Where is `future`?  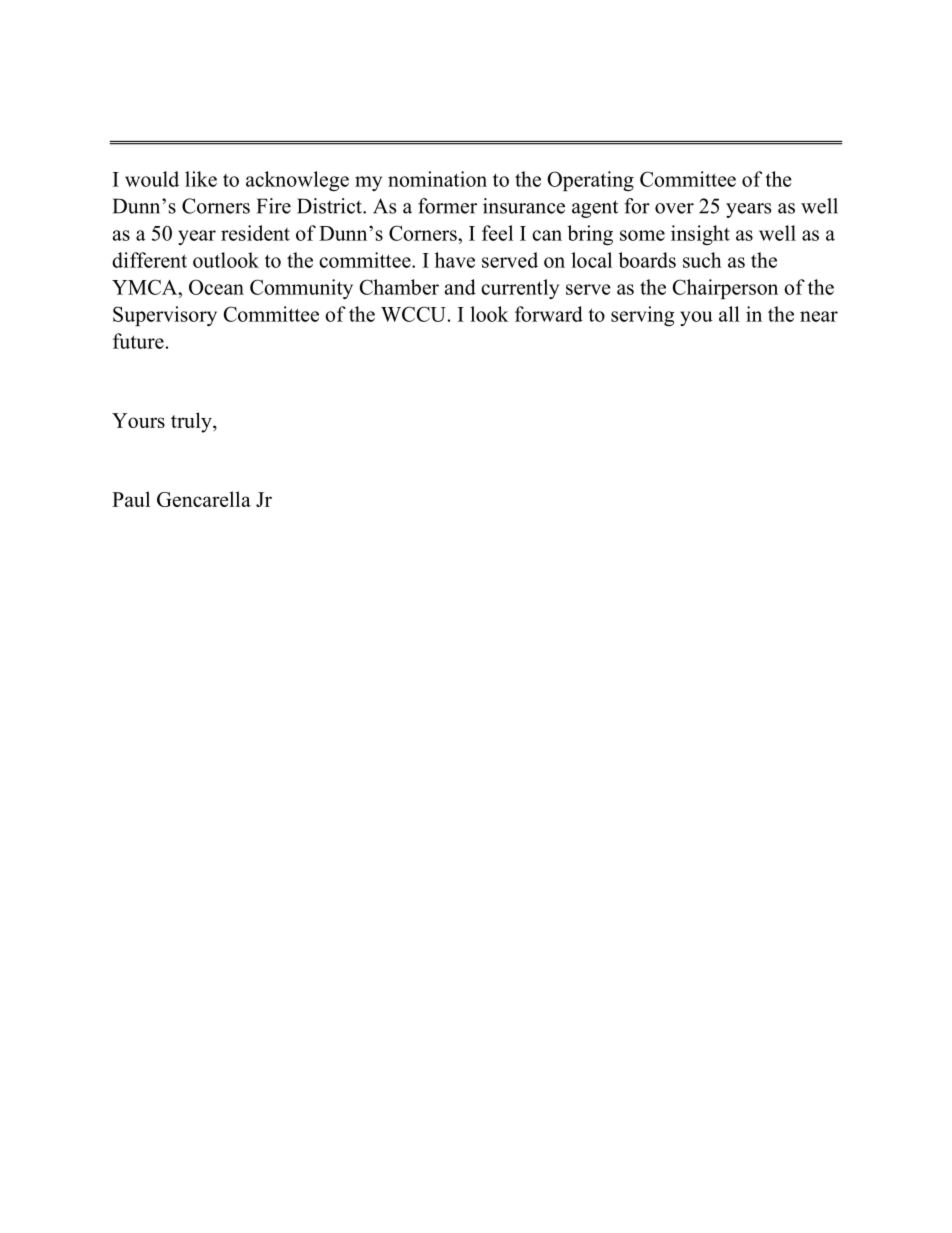
future is located at coordinates (138, 341).
